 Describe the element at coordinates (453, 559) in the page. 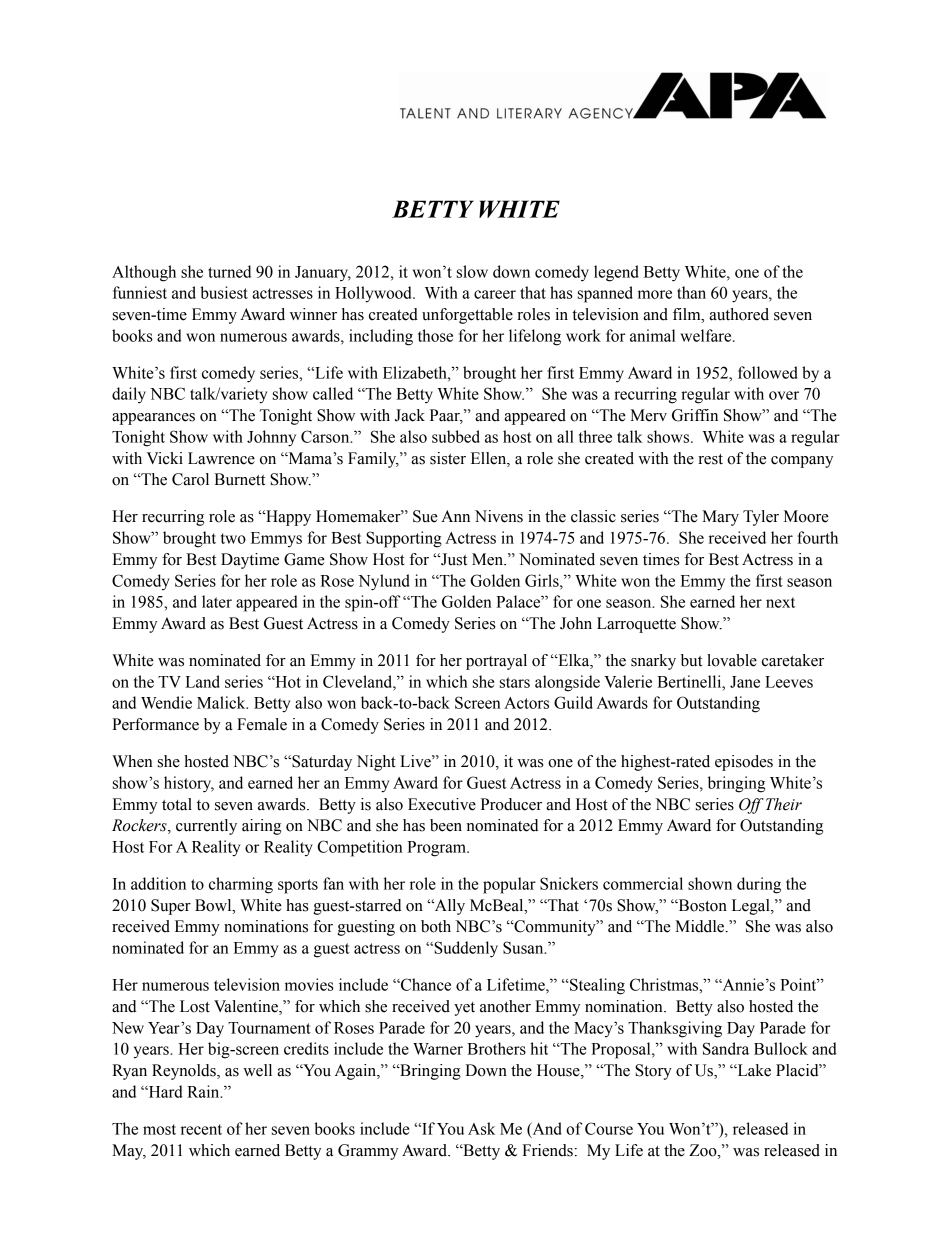

I see `Just` at that location.
